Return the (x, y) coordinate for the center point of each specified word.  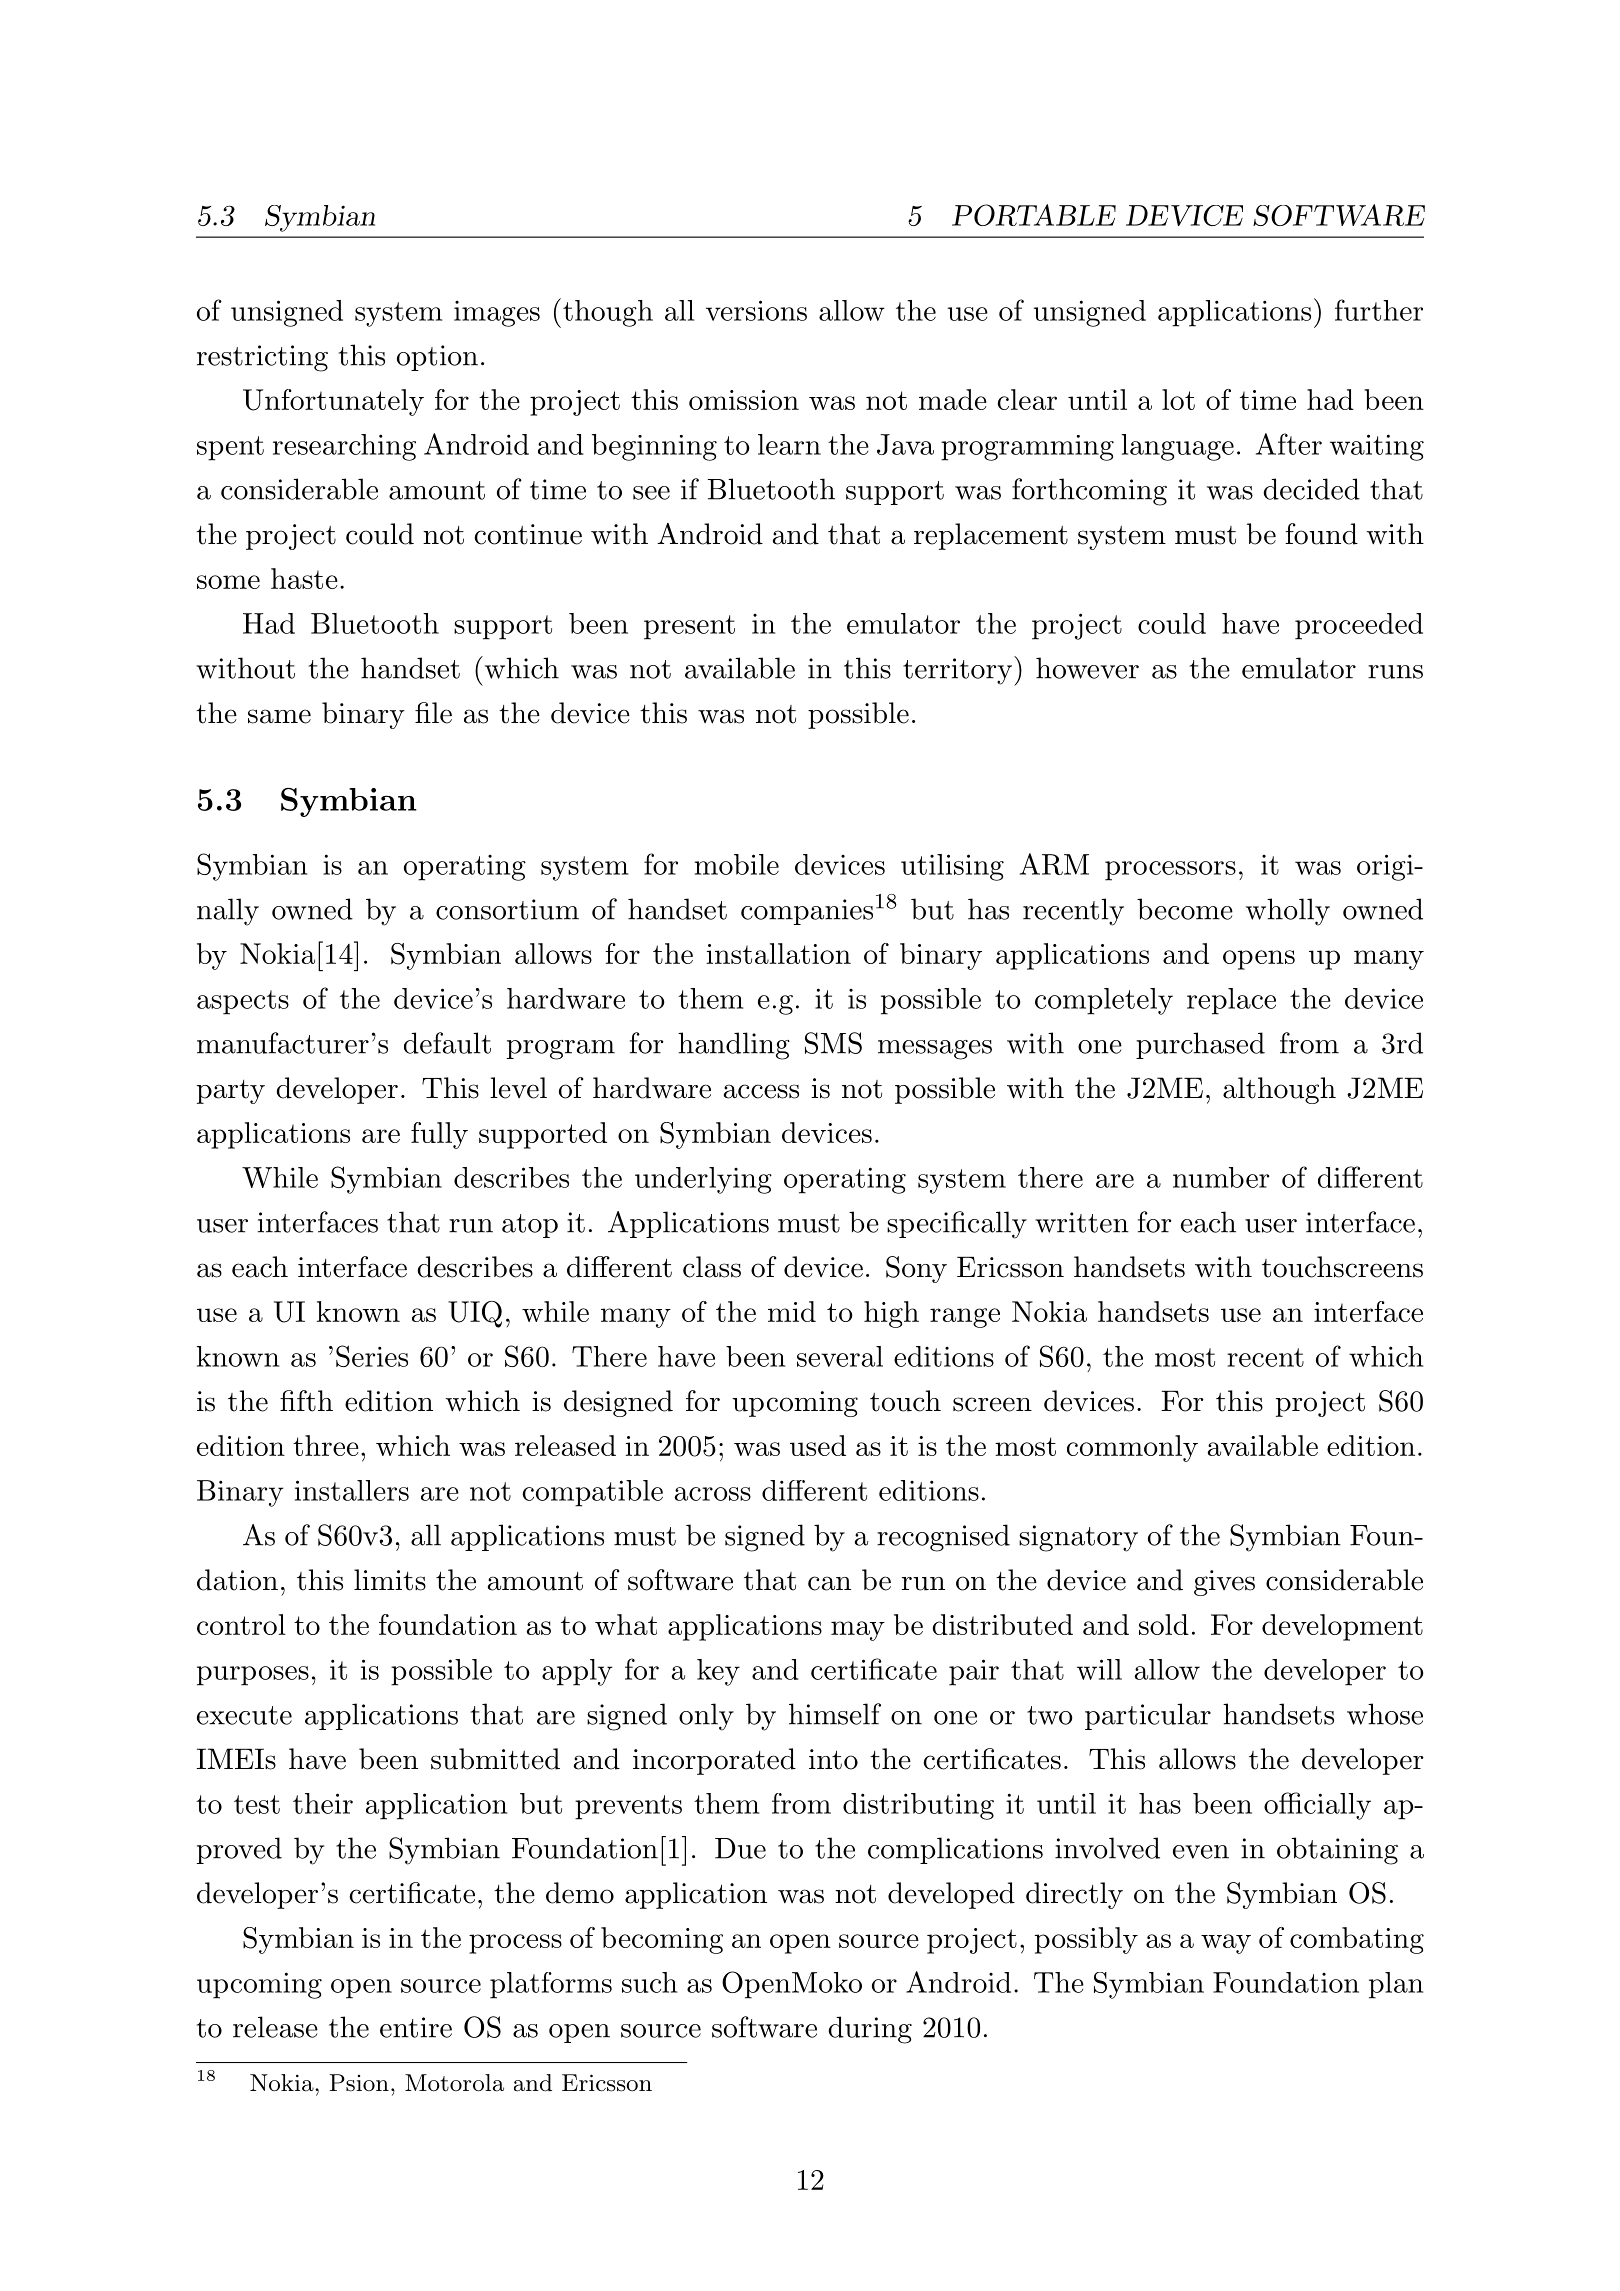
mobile (737, 864)
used (818, 1445)
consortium (507, 909)
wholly (1288, 912)
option (437, 358)
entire (416, 2027)
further (1379, 310)
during (870, 2030)
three (326, 1445)
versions (756, 310)
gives (1224, 1583)
